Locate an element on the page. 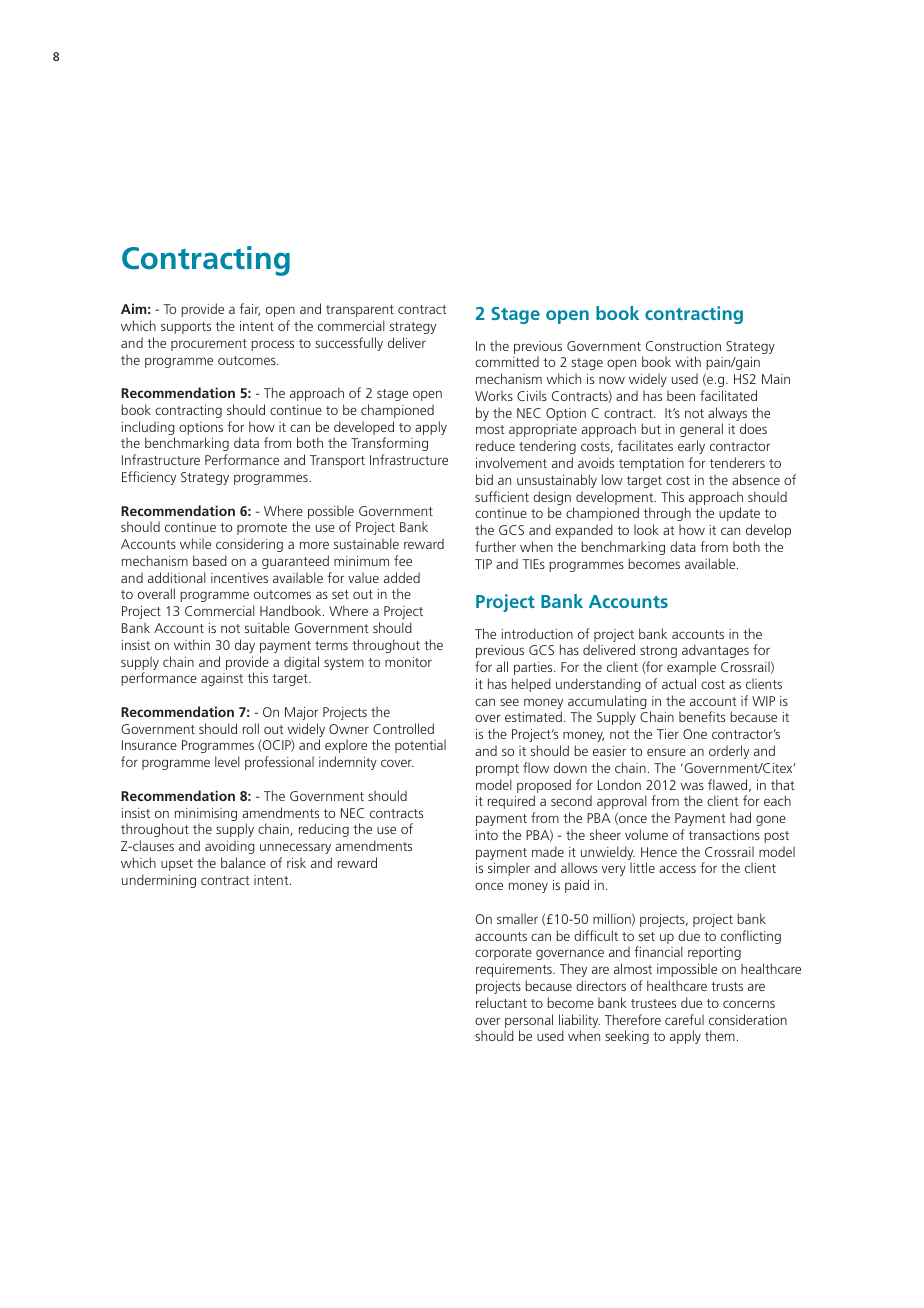 This document has width=924, height=1308. look is located at coordinates (646, 529).
